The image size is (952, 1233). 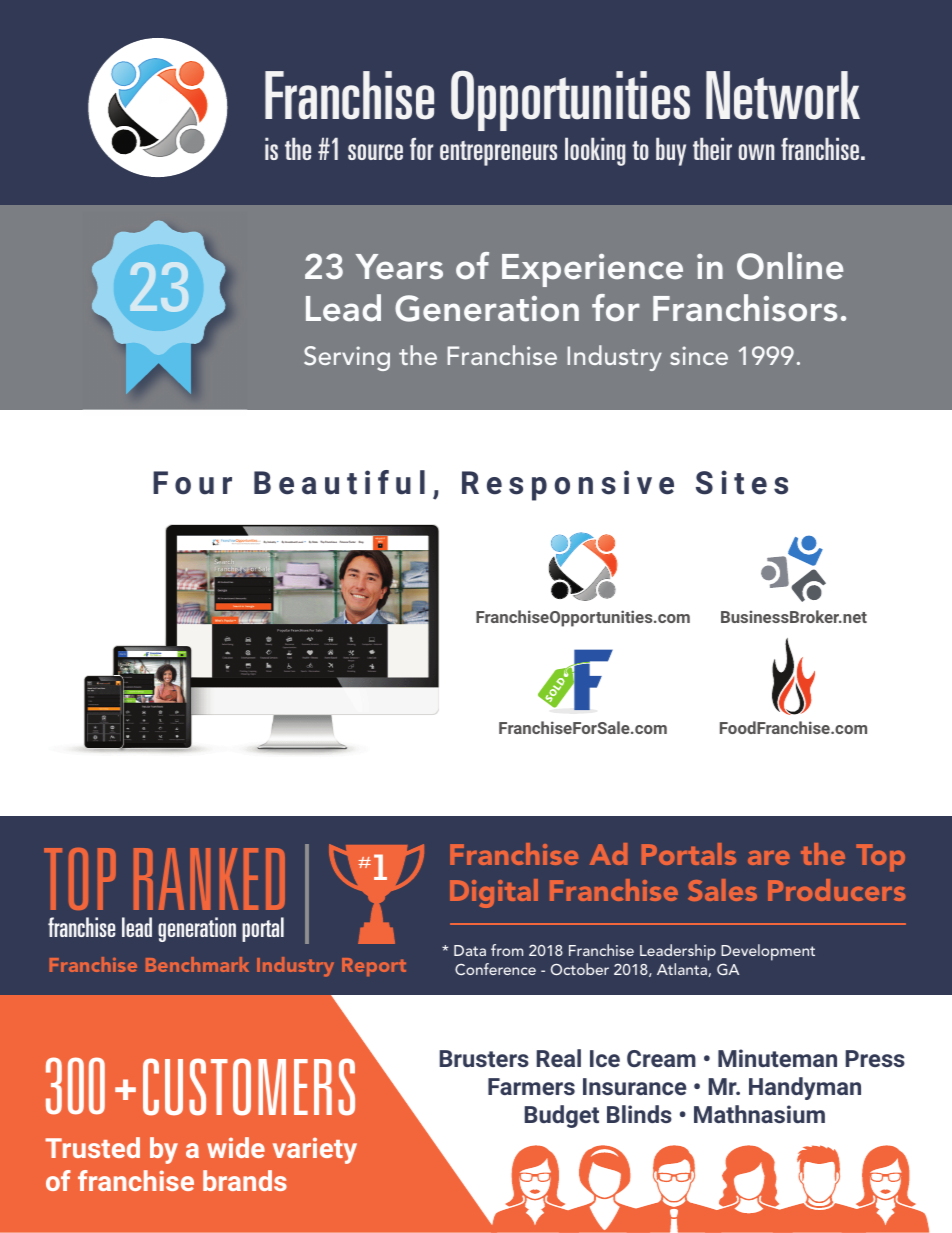 I want to click on Digital, so click(x=494, y=893).
